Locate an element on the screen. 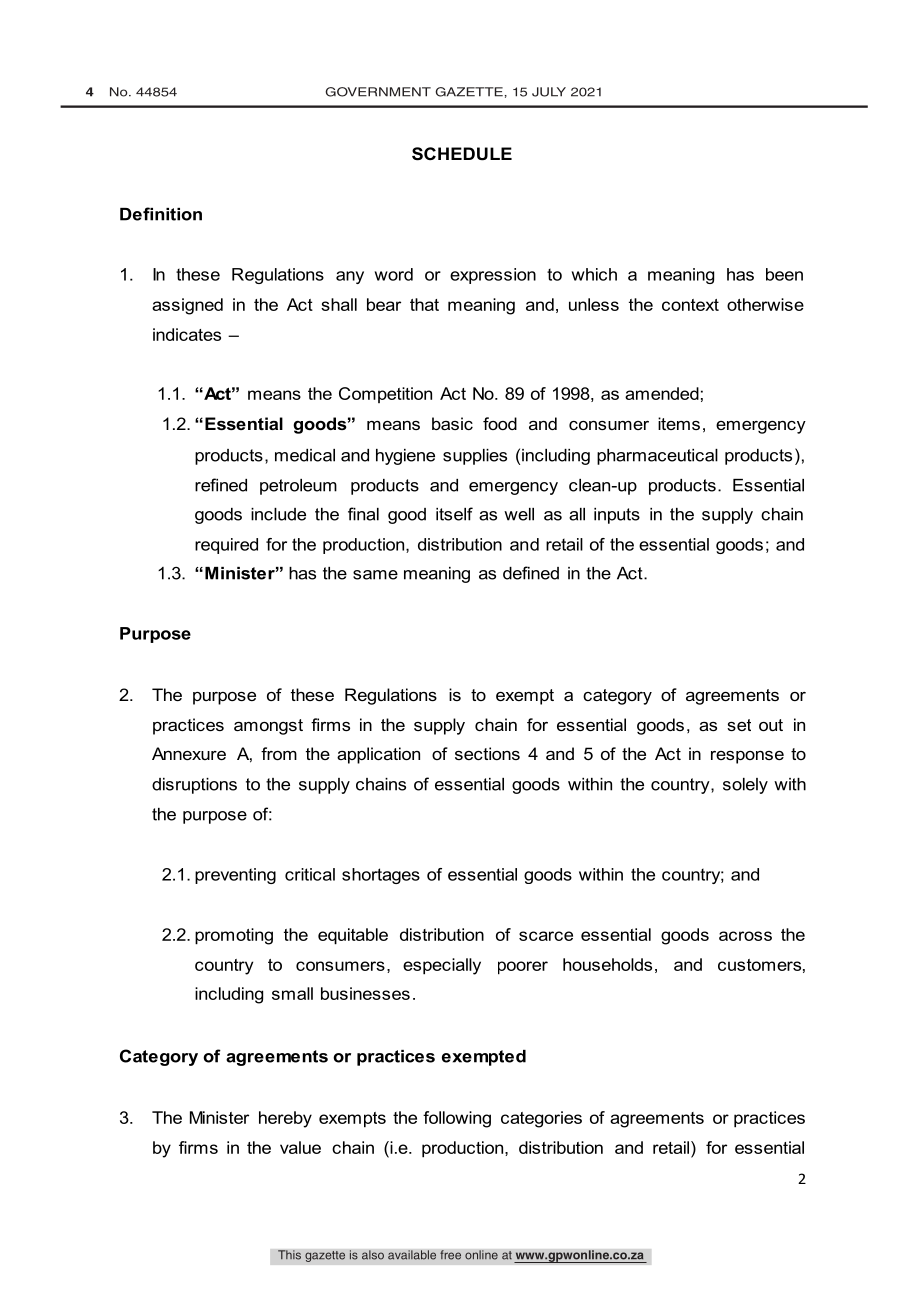  solely is located at coordinates (745, 786).
